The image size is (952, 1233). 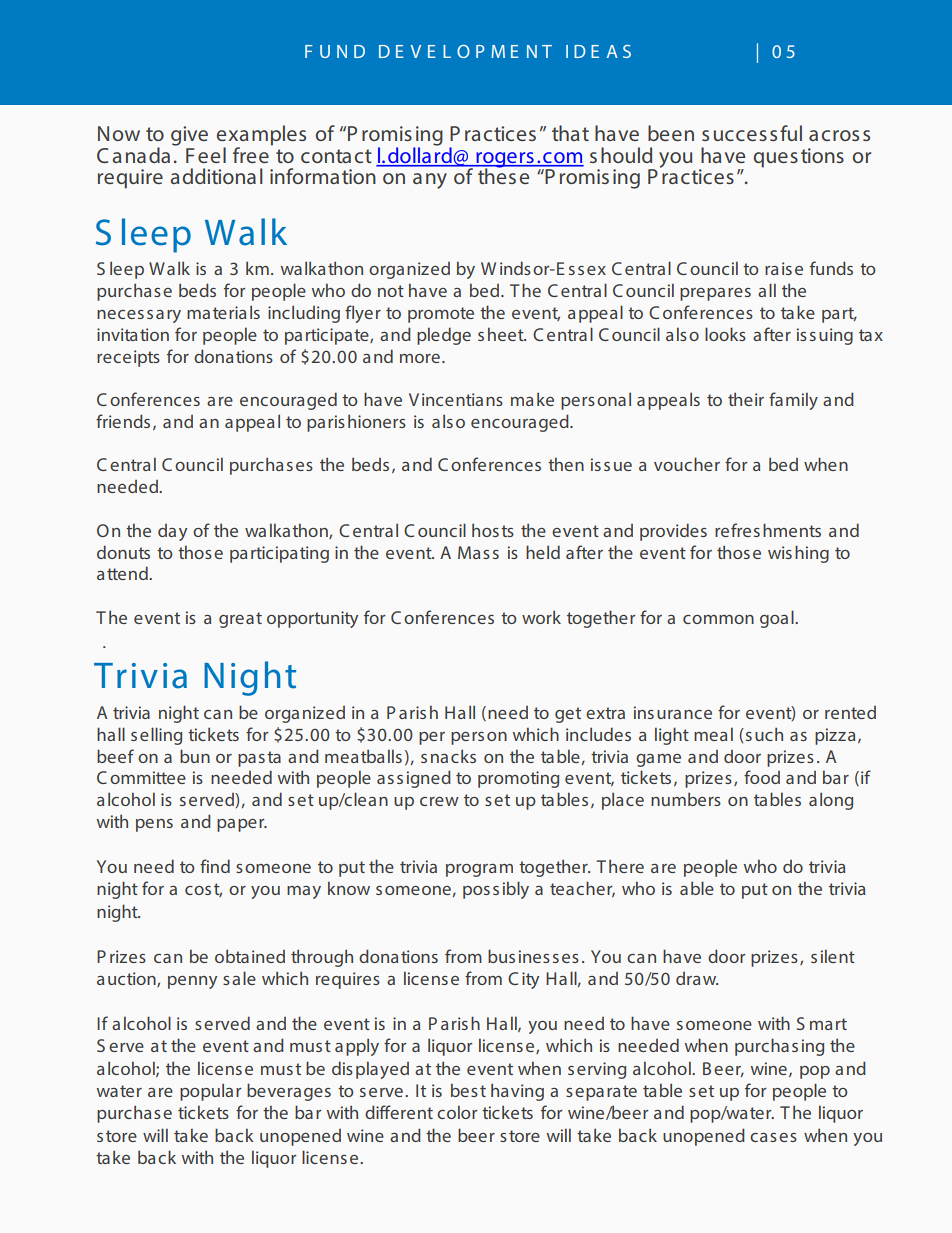 What do you see at coordinates (687, 464) in the screenshot?
I see `voucher` at bounding box center [687, 464].
